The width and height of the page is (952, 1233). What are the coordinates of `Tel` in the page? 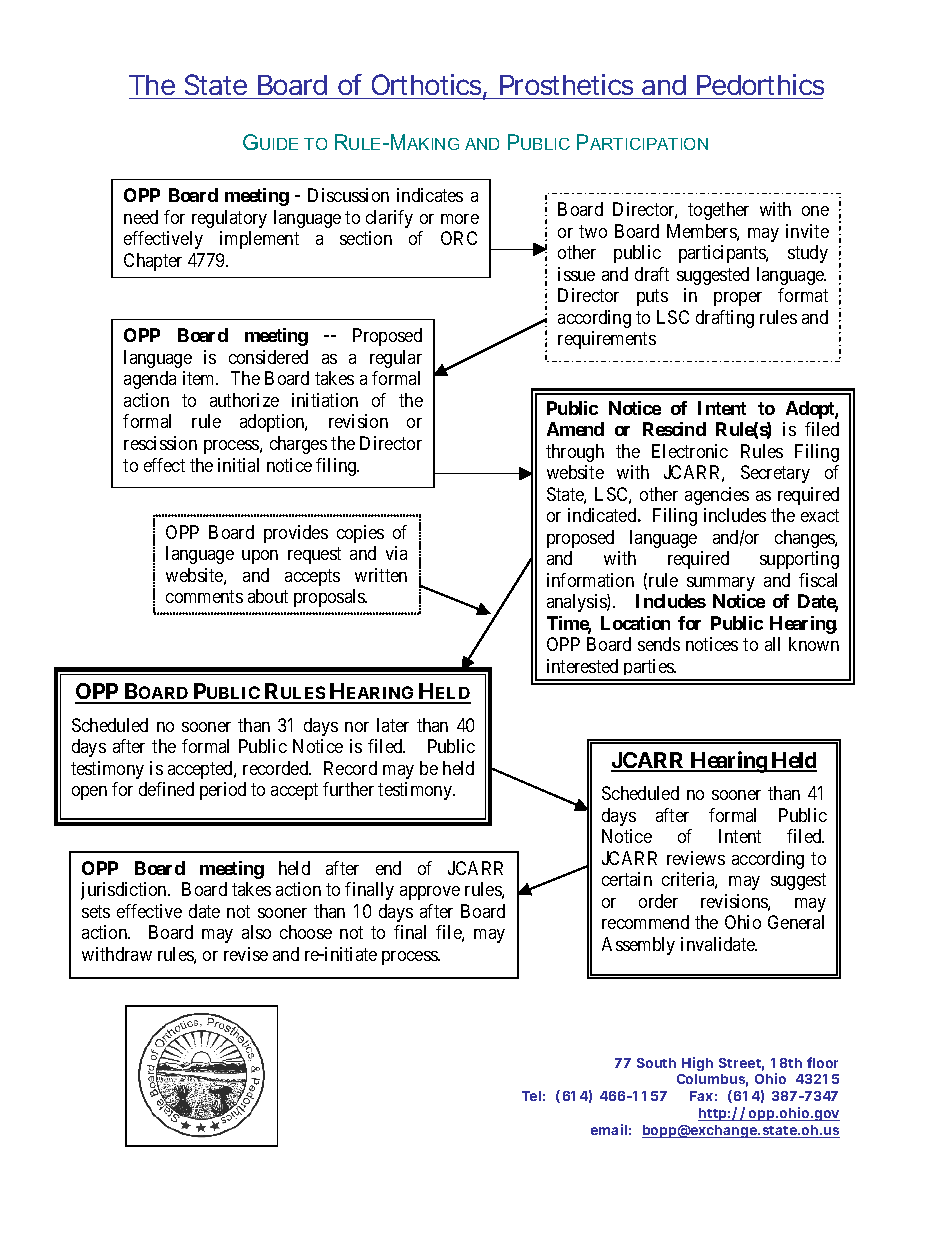 It's located at (531, 1096).
